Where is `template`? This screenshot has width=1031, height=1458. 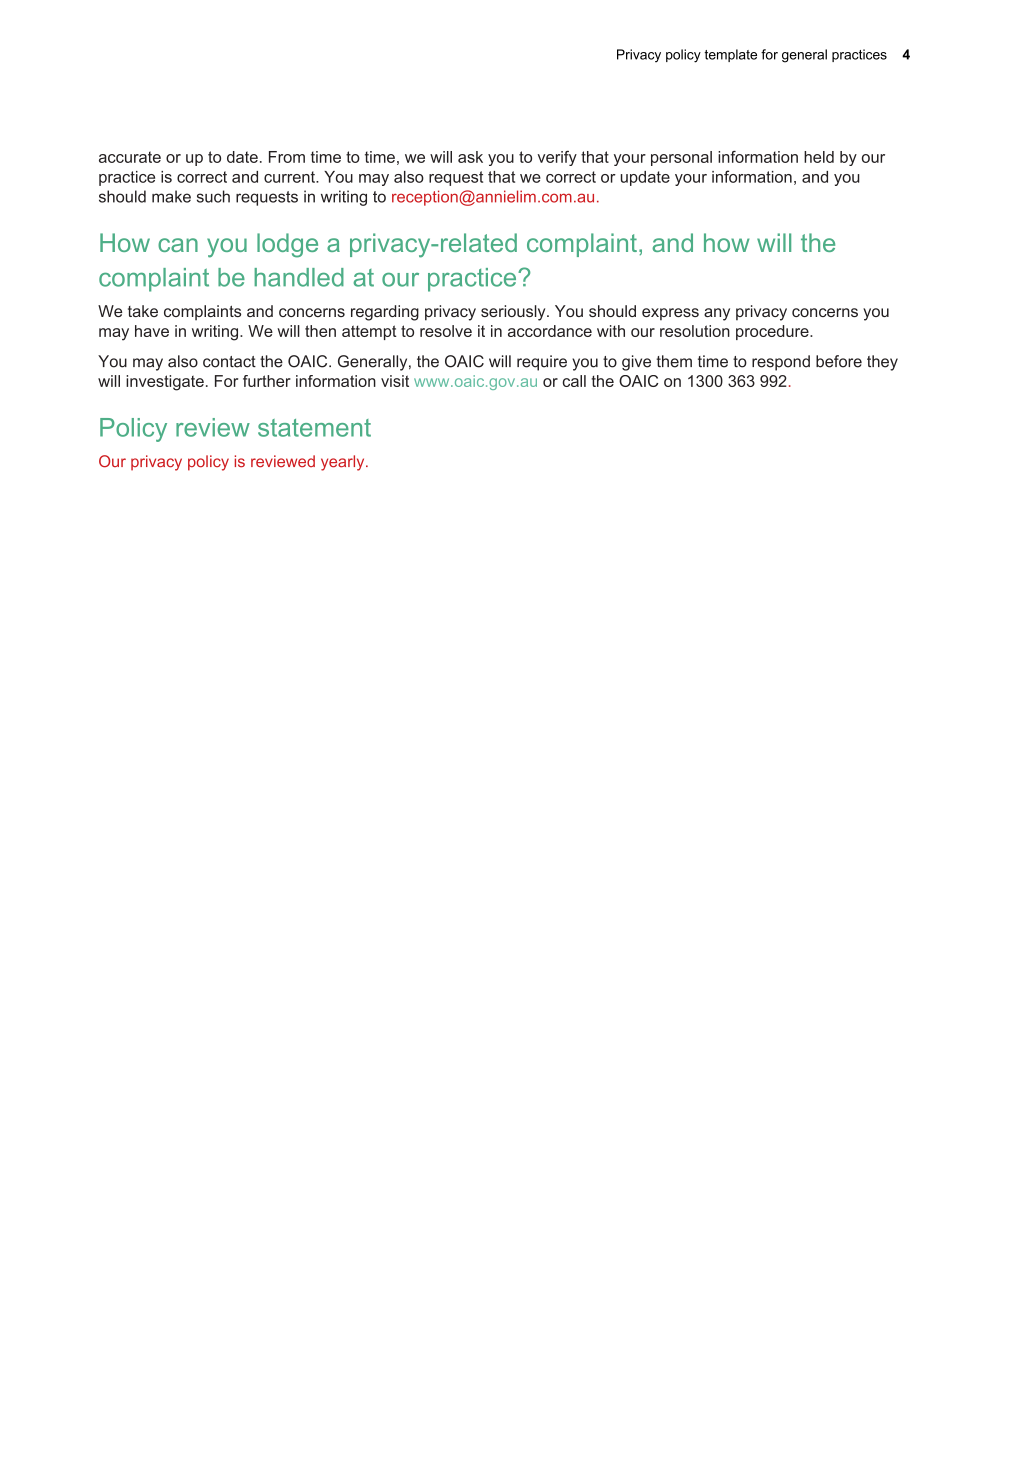
template is located at coordinates (730, 55).
